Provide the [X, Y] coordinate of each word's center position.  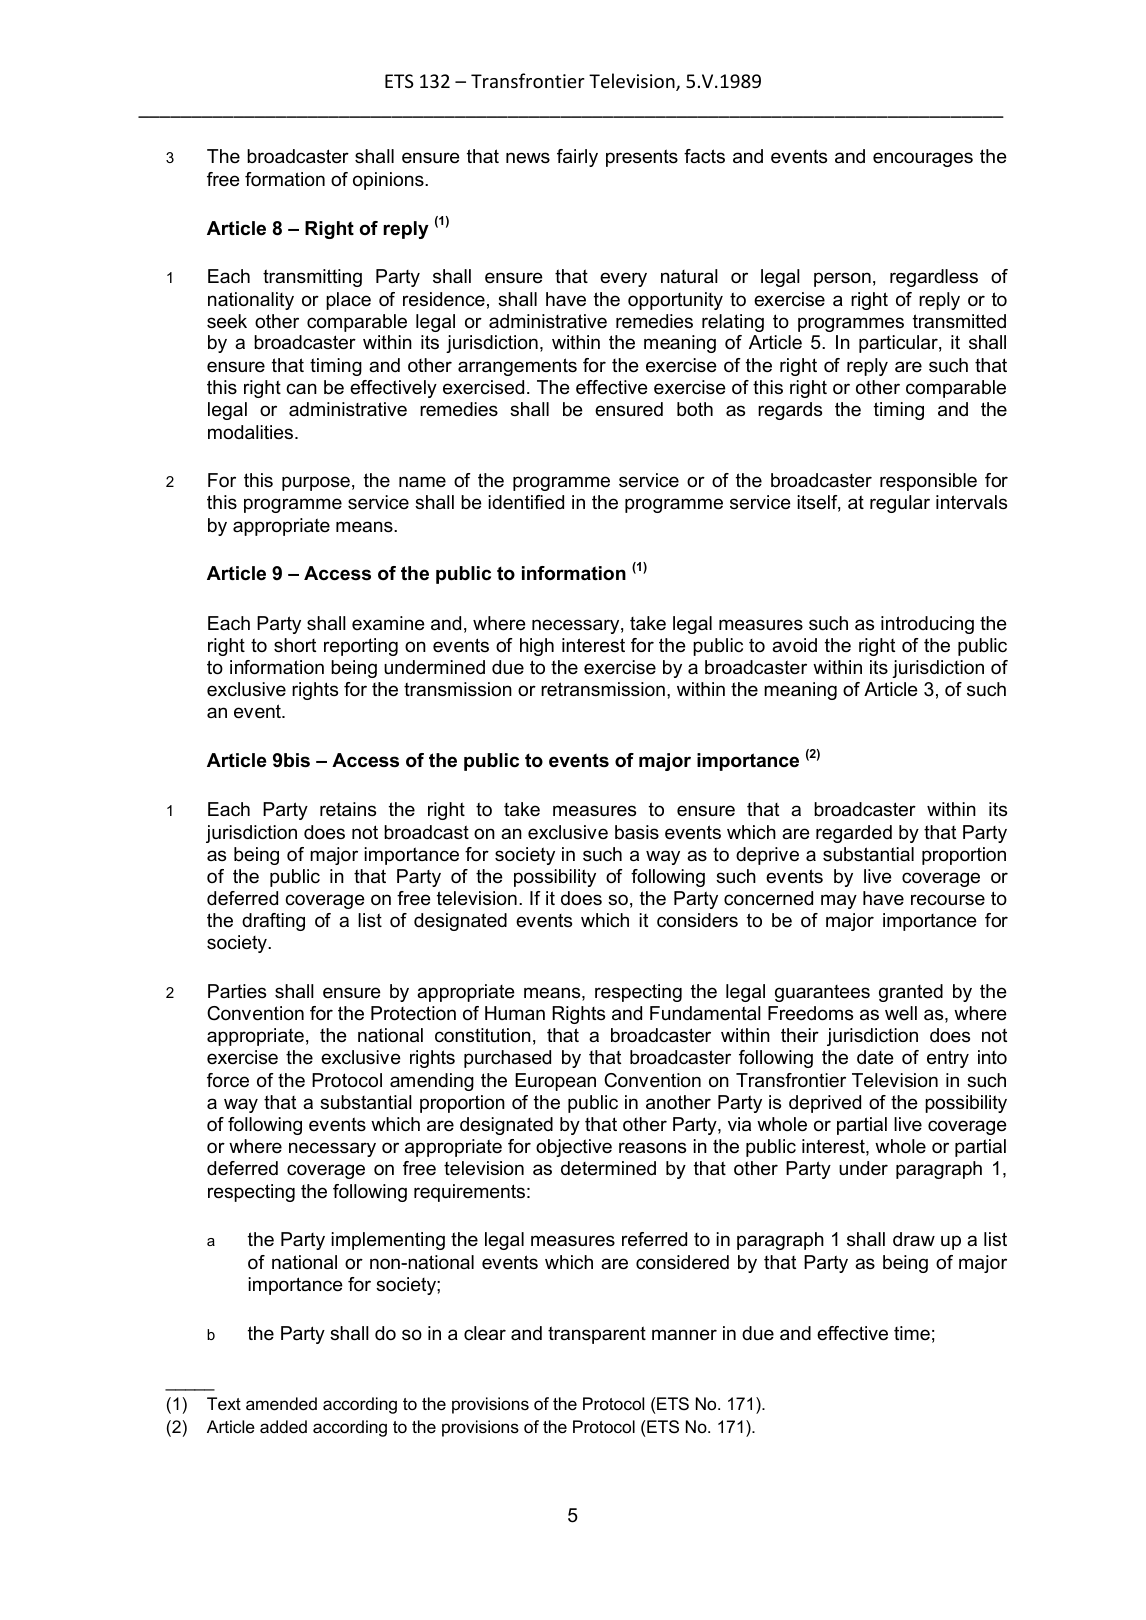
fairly [577, 158]
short [295, 645]
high [537, 647]
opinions [389, 181]
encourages [923, 159]
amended [281, 1404]
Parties [237, 991]
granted [911, 993]
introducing [927, 625]
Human [515, 1013]
